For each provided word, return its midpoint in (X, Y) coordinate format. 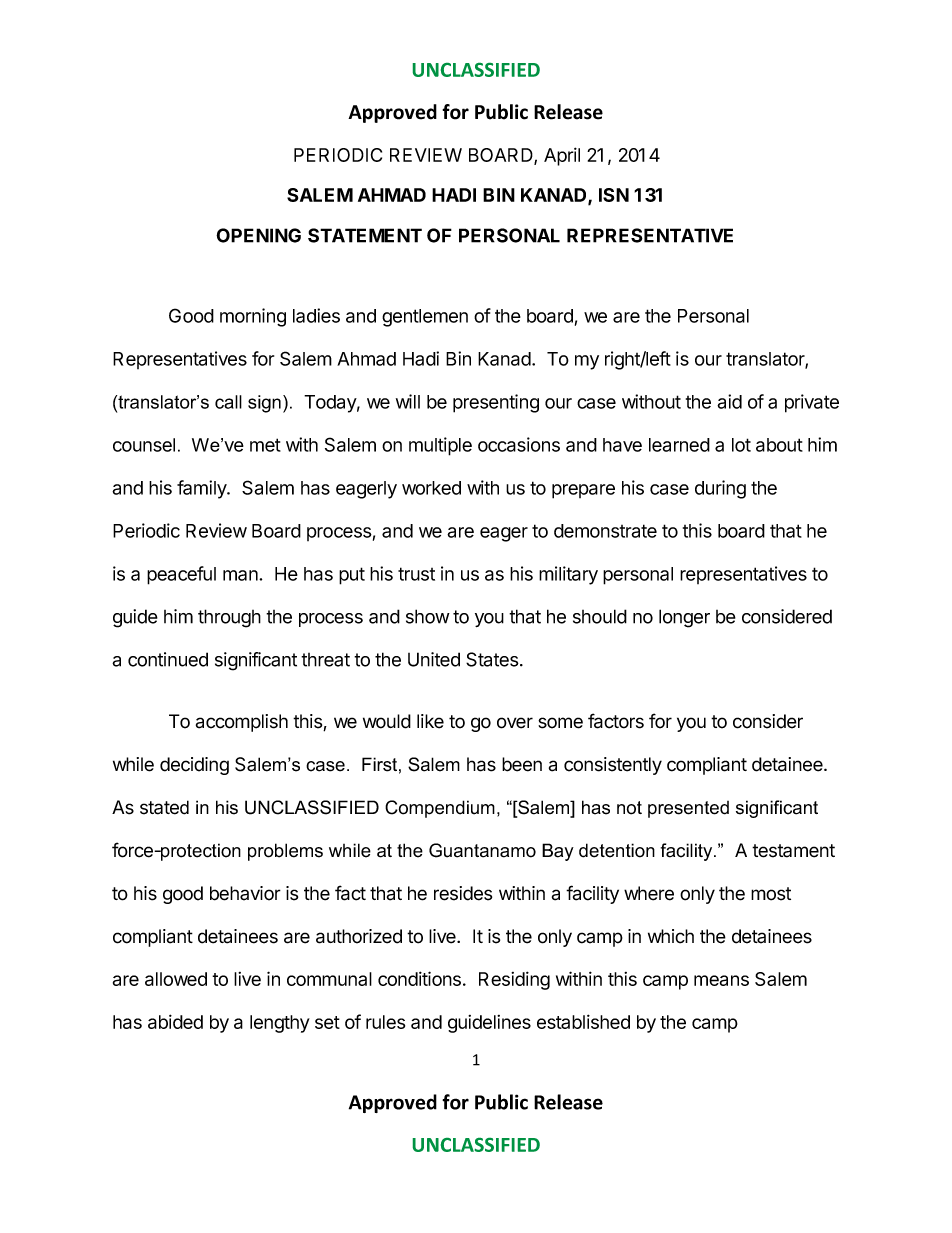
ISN (614, 195)
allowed (176, 979)
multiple (440, 446)
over (515, 723)
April (562, 156)
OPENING (258, 235)
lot (741, 445)
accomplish (242, 723)
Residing (514, 980)
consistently (613, 766)
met (265, 445)
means (721, 980)
